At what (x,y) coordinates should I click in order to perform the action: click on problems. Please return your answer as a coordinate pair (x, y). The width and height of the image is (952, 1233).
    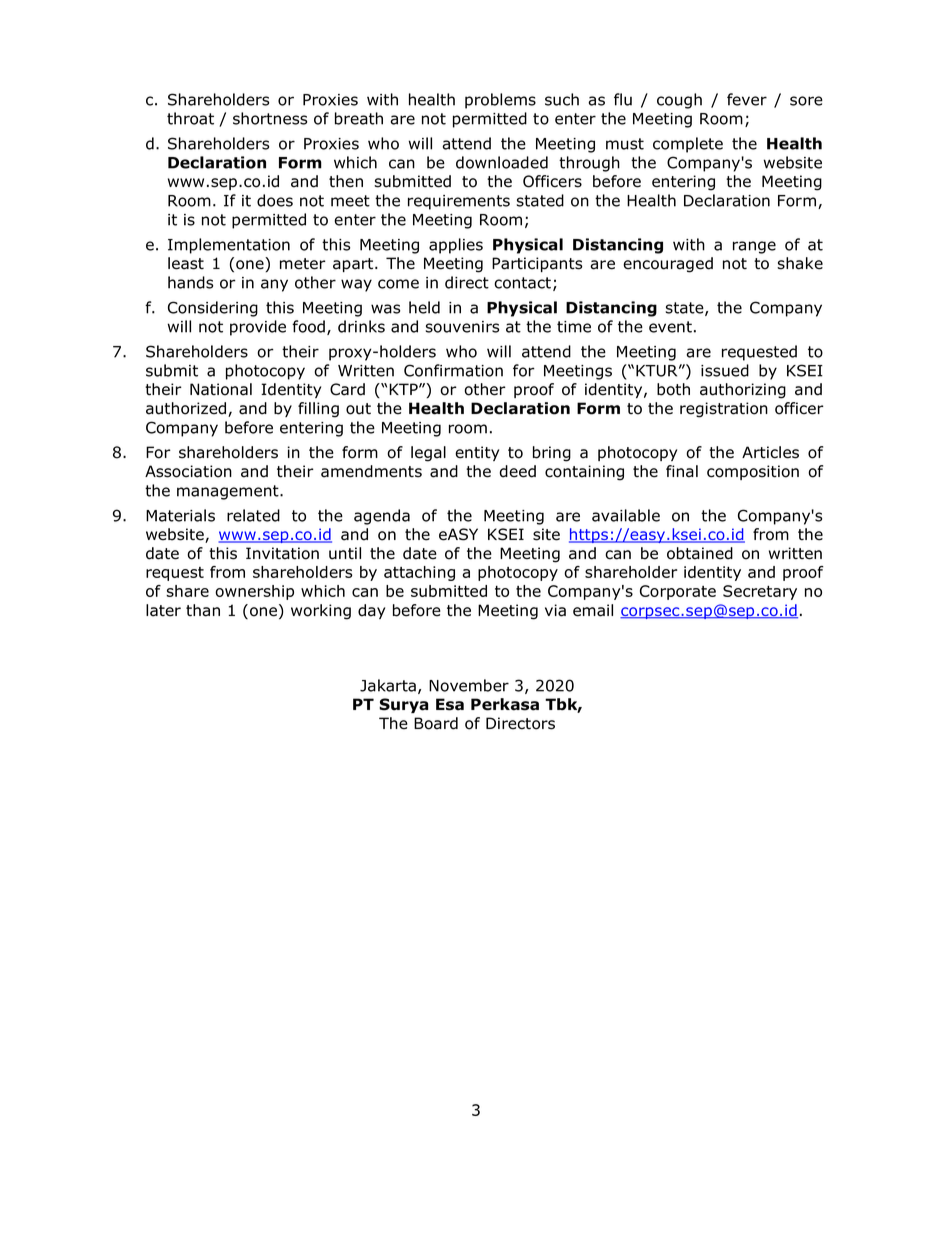
    Looking at the image, I should click on (500, 101).
